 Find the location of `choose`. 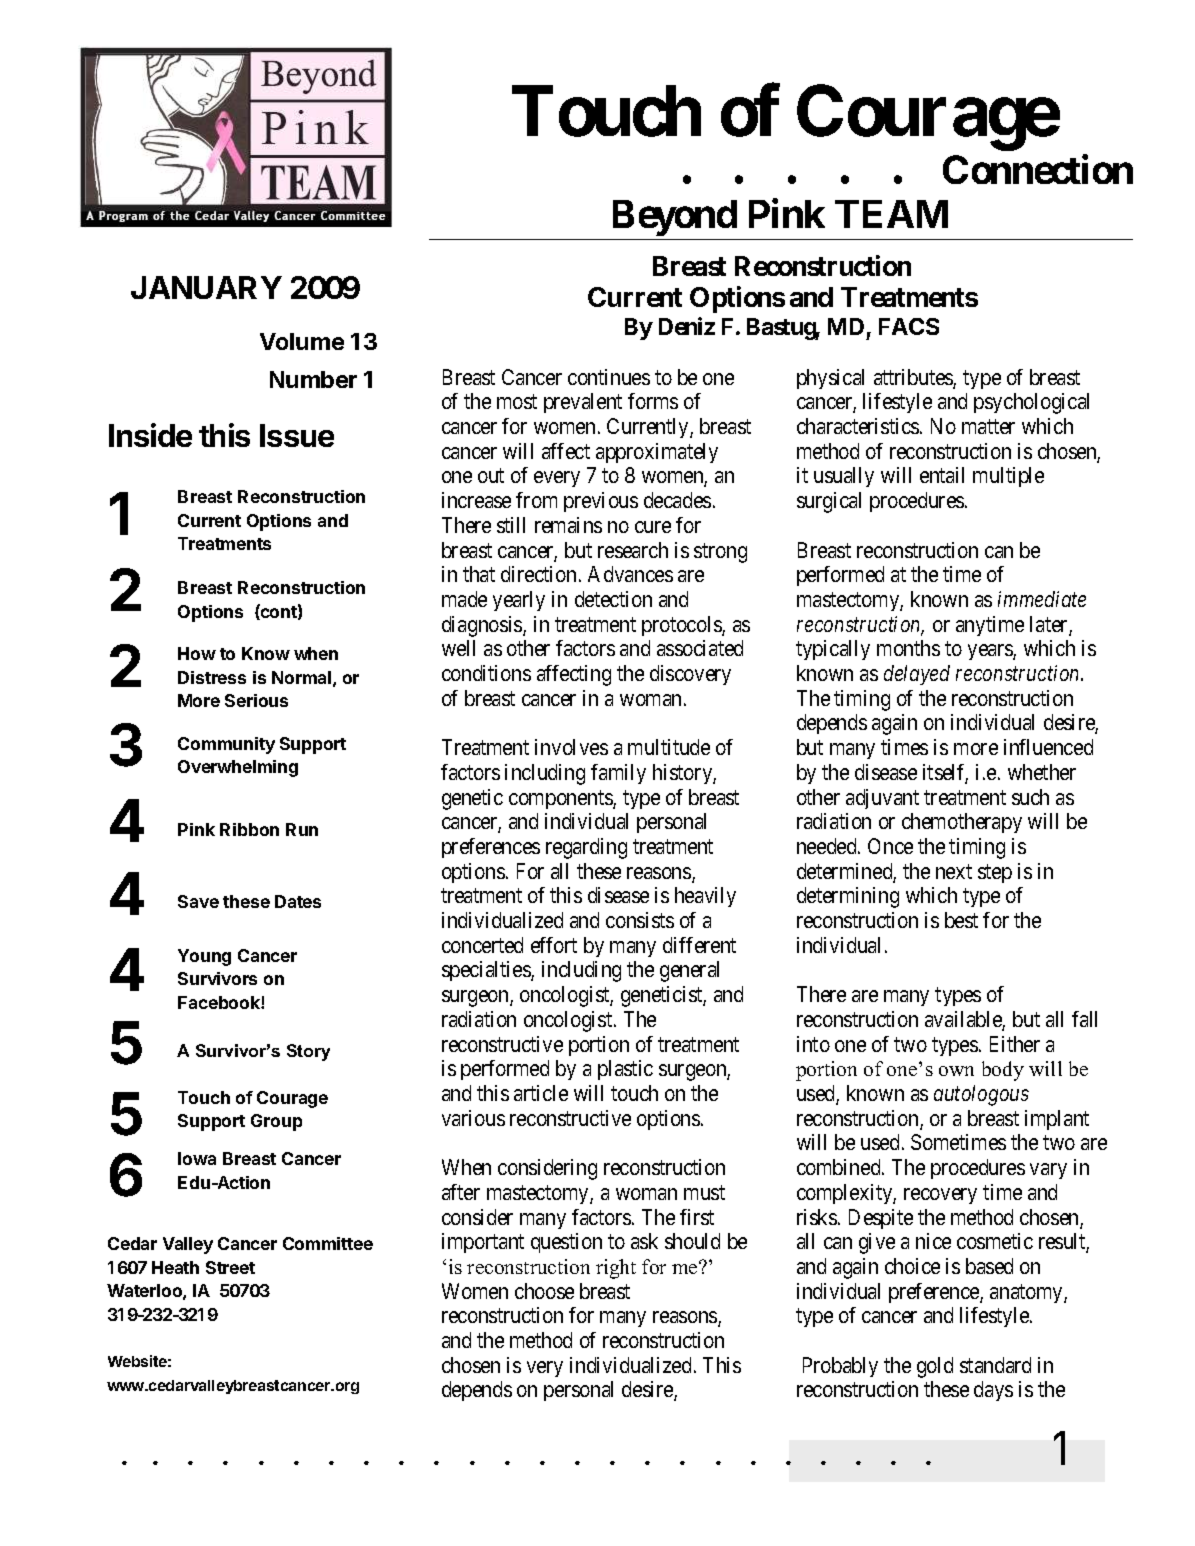

choose is located at coordinates (544, 1291).
